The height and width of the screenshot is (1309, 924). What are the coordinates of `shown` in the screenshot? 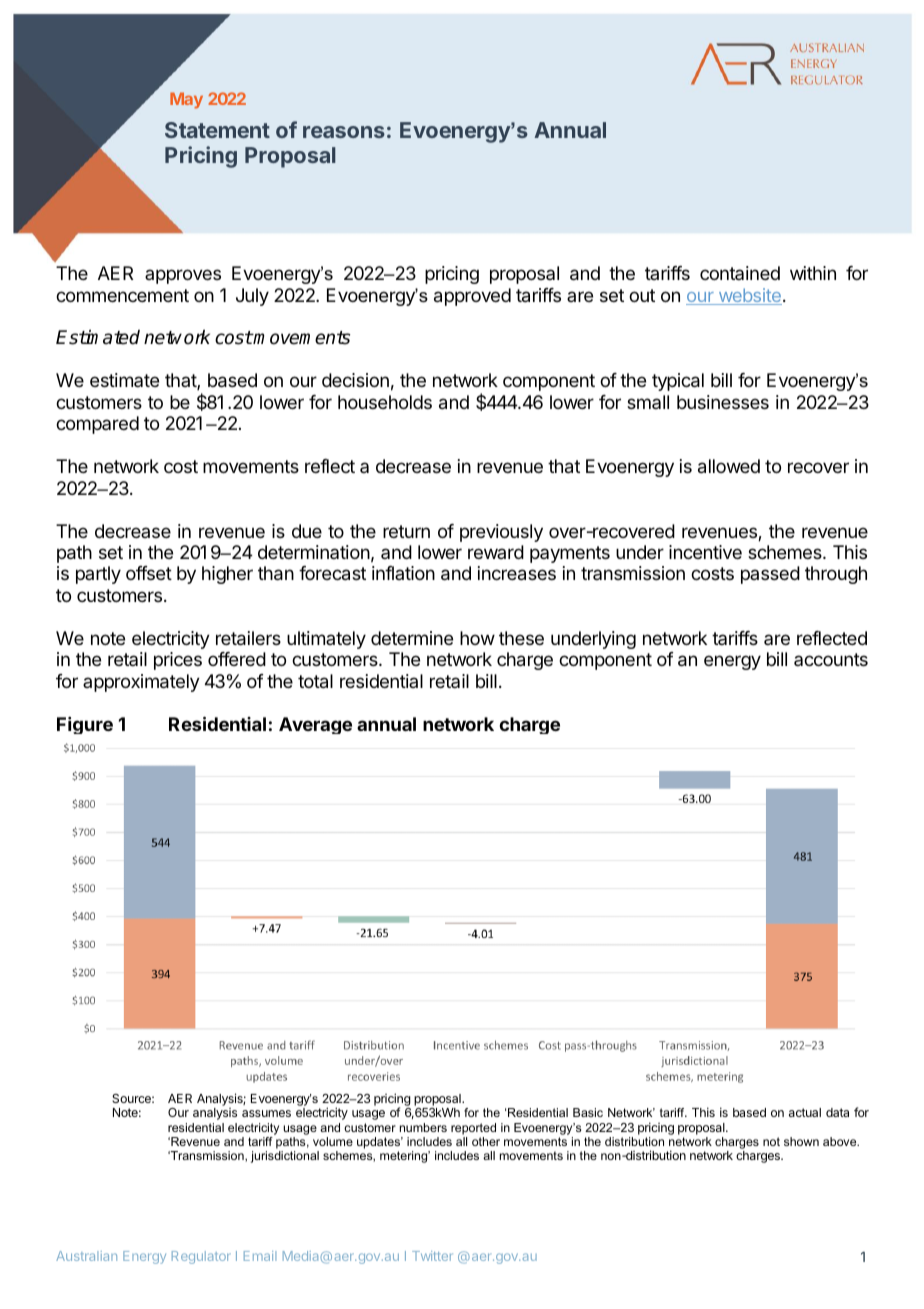 It's located at (801, 1141).
